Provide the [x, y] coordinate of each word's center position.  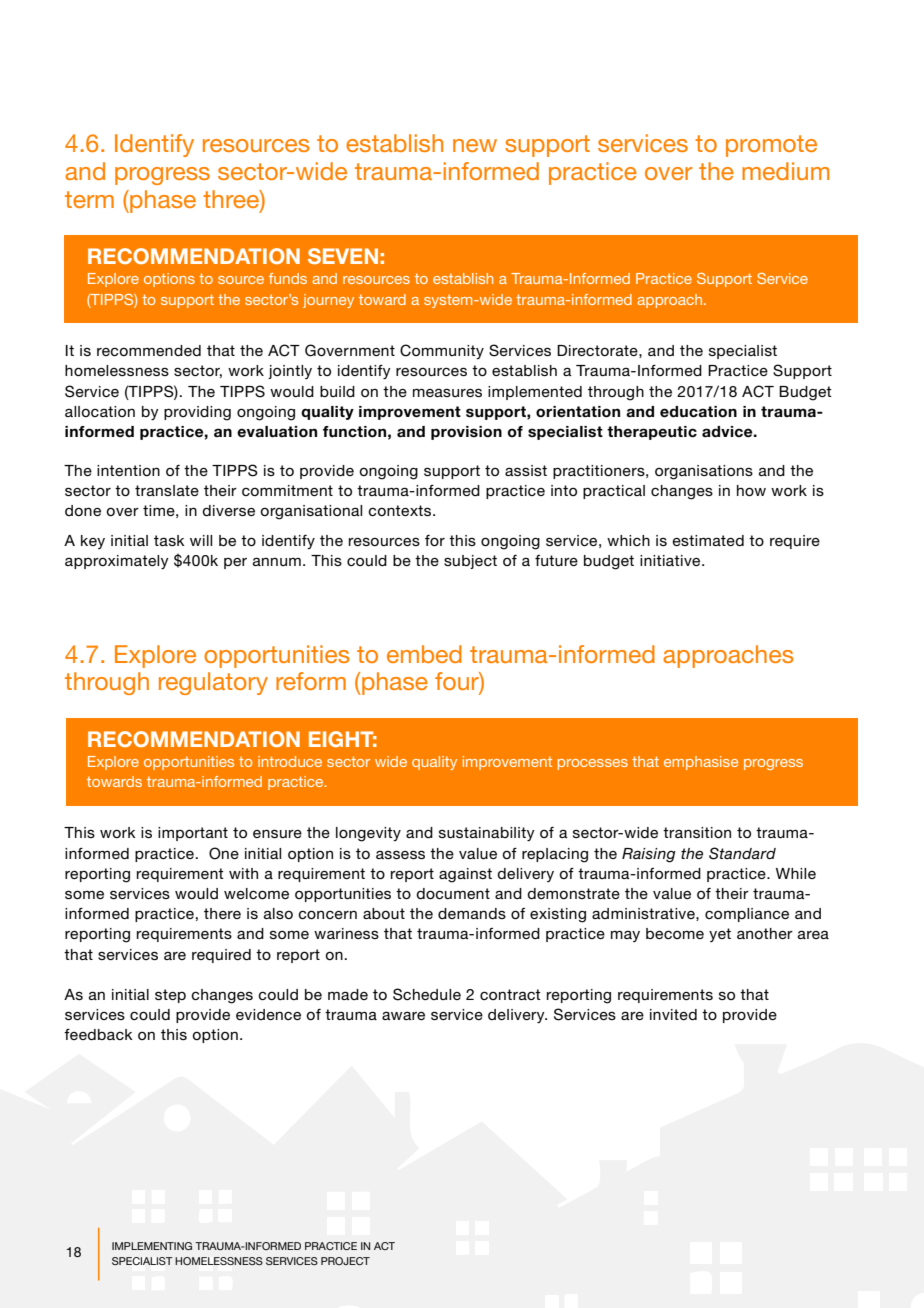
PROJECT [345, 1261]
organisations [704, 472]
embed [424, 654]
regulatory [213, 683]
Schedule [427, 994]
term [89, 199]
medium [785, 171]
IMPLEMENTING [152, 1246]
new [475, 145]
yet [720, 935]
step [170, 996]
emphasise [701, 763]
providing [197, 413]
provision [466, 433]
